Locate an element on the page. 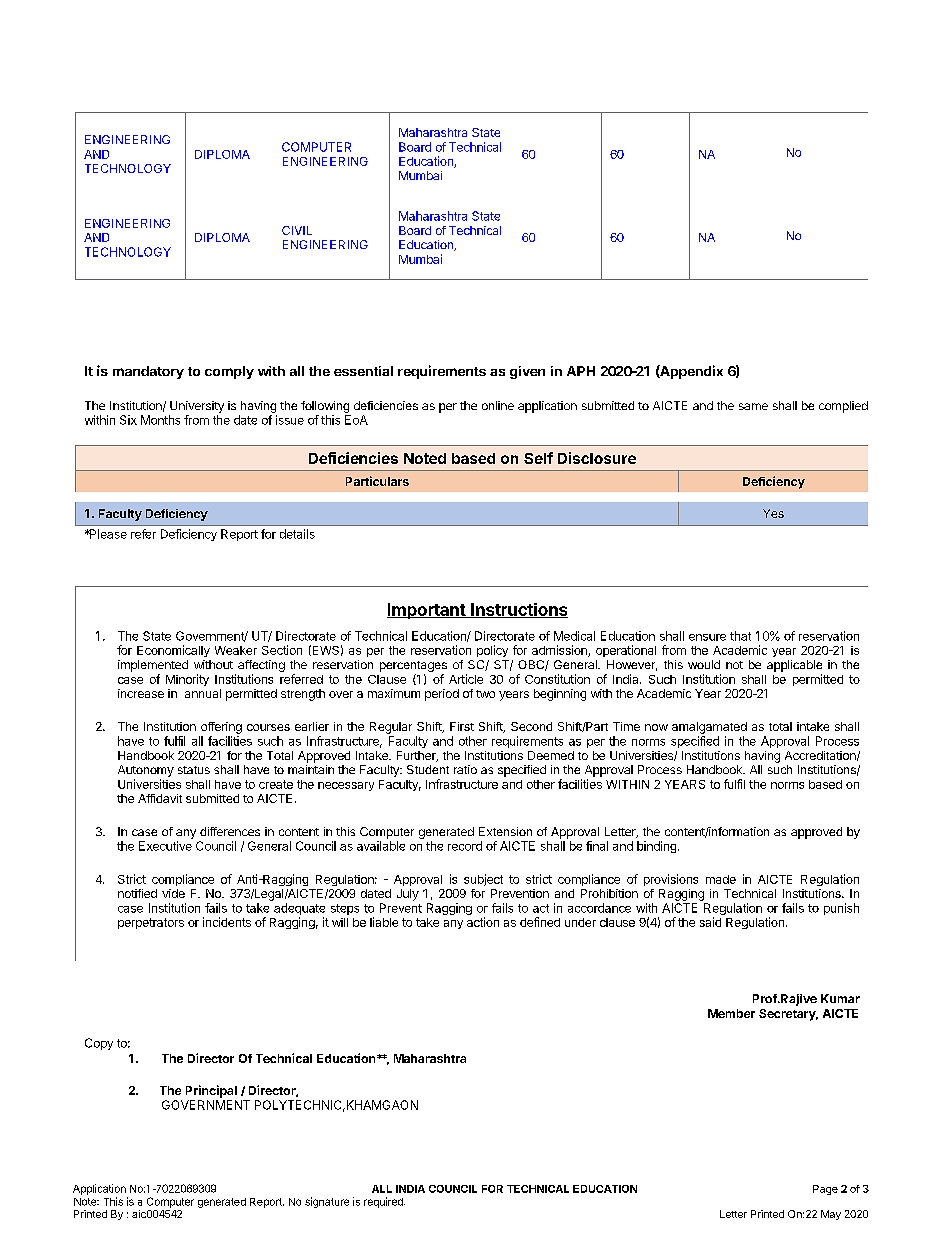 The width and height of the document is (952, 1233). given is located at coordinates (527, 372).
